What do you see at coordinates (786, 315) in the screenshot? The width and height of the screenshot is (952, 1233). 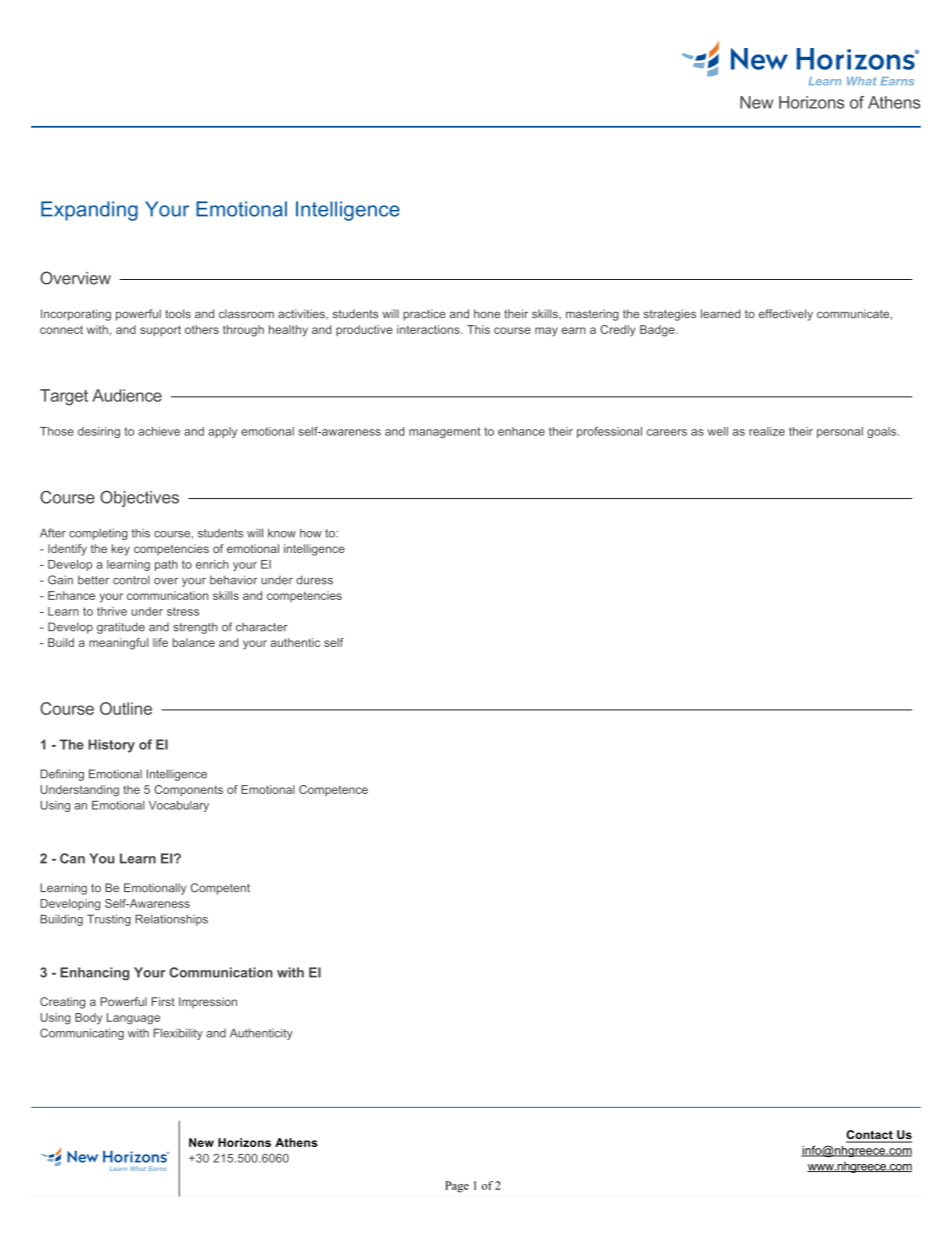 I see `effectively` at bounding box center [786, 315].
